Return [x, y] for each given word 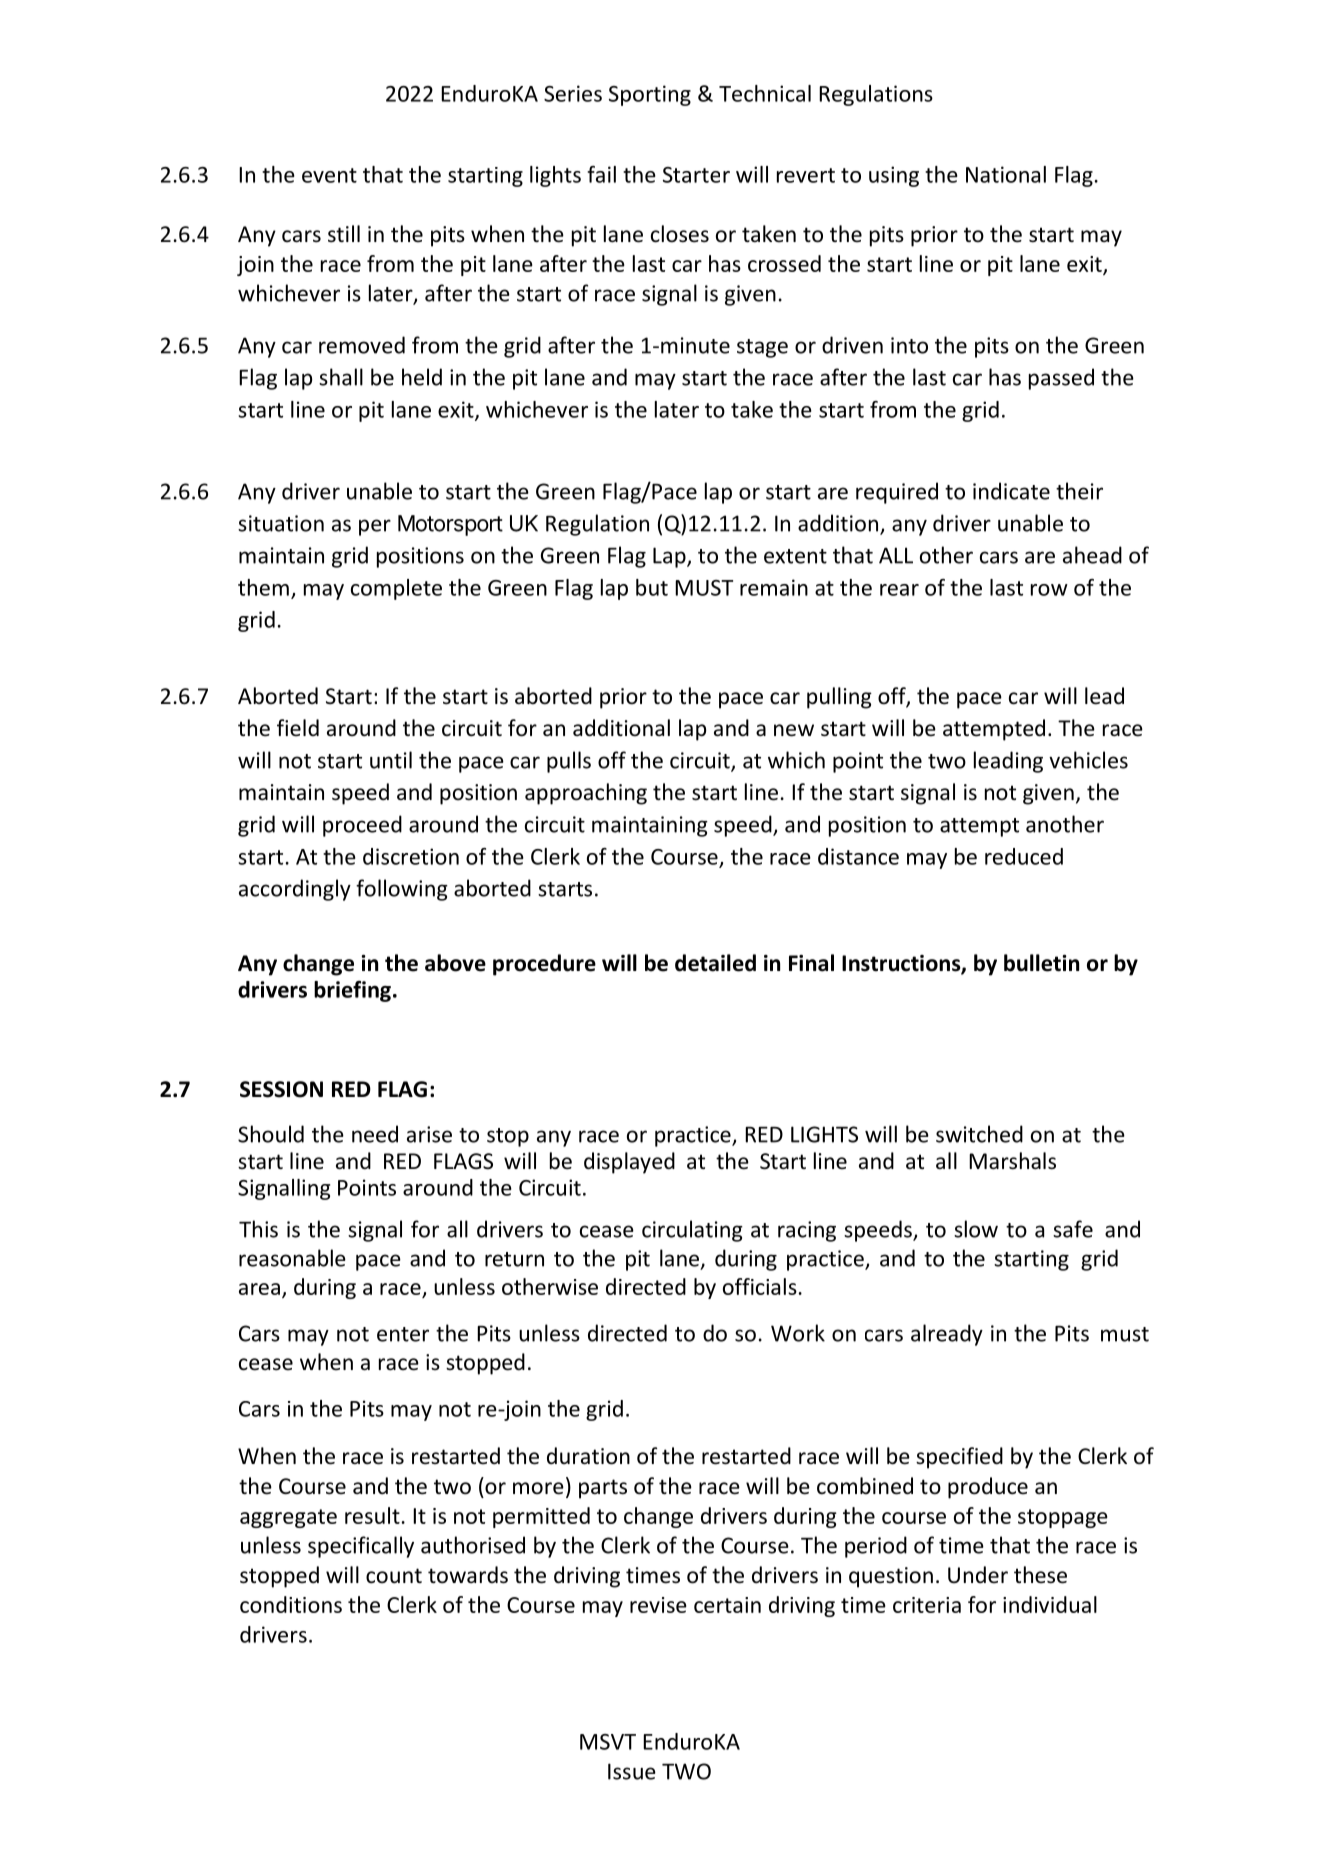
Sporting [650, 95]
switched [979, 1134]
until [391, 760]
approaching [586, 794]
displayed [629, 1163]
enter [403, 1334]
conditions [291, 1604]
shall [341, 377]
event [329, 175]
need [375, 1134]
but [652, 587]
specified [959, 1458]
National [1006, 174]
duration [588, 1456]
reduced [1024, 856]
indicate [1011, 491]
